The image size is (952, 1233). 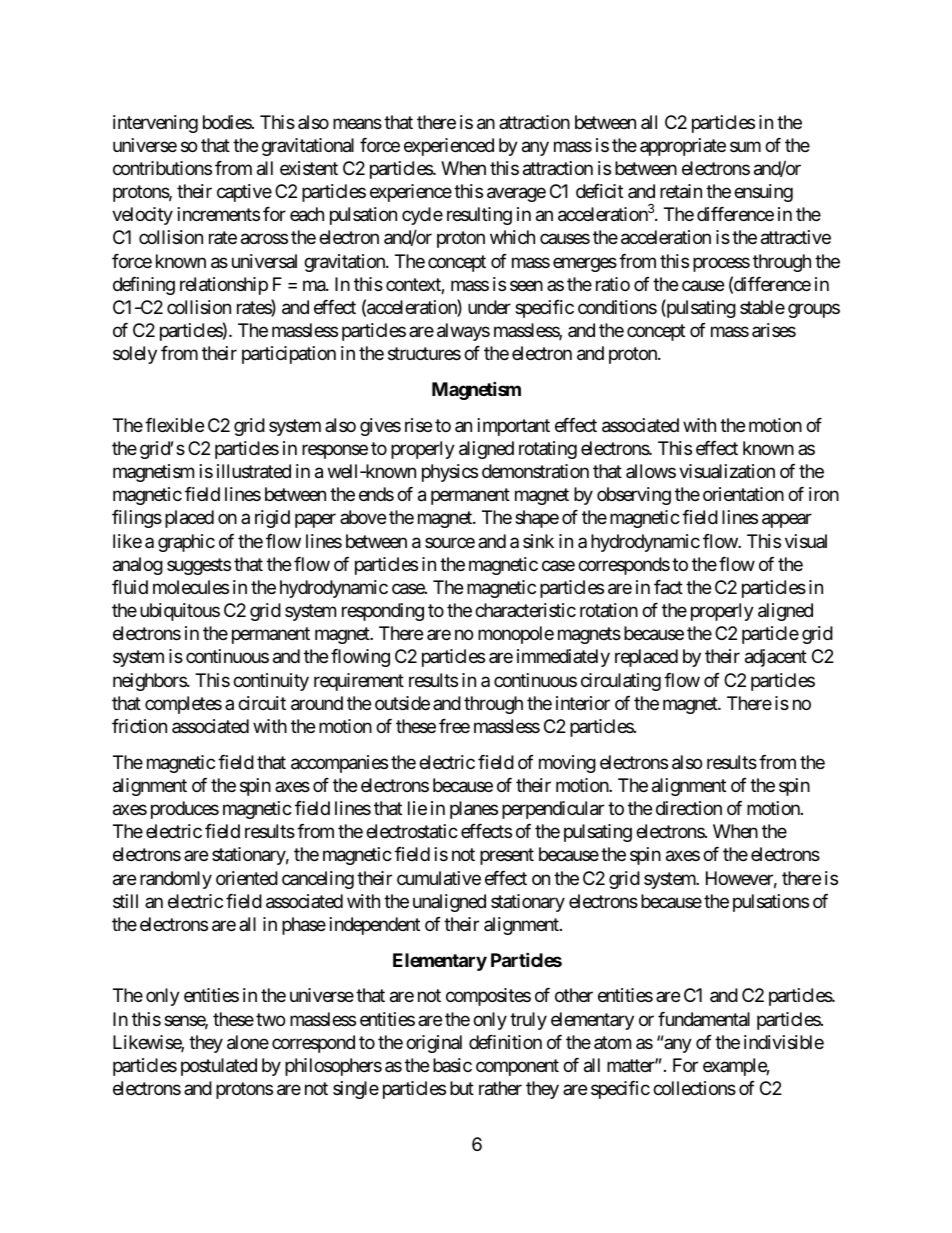 I want to click on orientation, so click(x=743, y=494).
